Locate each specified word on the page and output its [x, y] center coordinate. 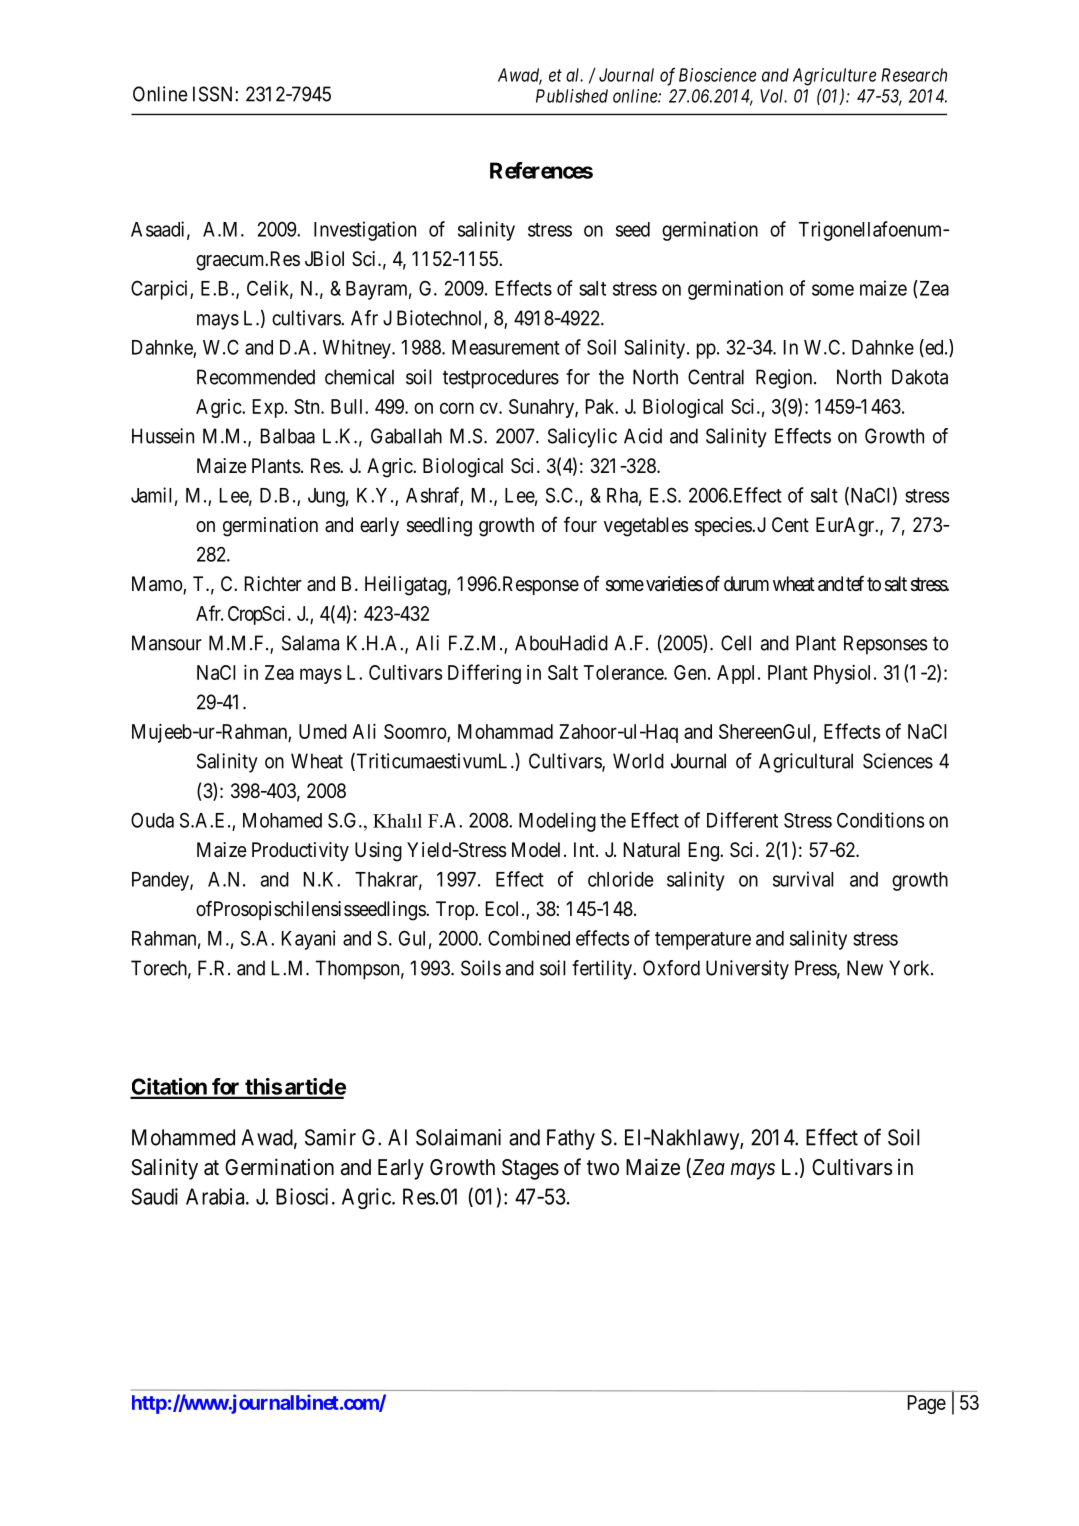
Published [572, 96]
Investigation [365, 231]
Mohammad [505, 731]
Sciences [898, 761]
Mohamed [282, 820]
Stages [530, 1169]
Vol [773, 96]
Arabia [216, 1196]
